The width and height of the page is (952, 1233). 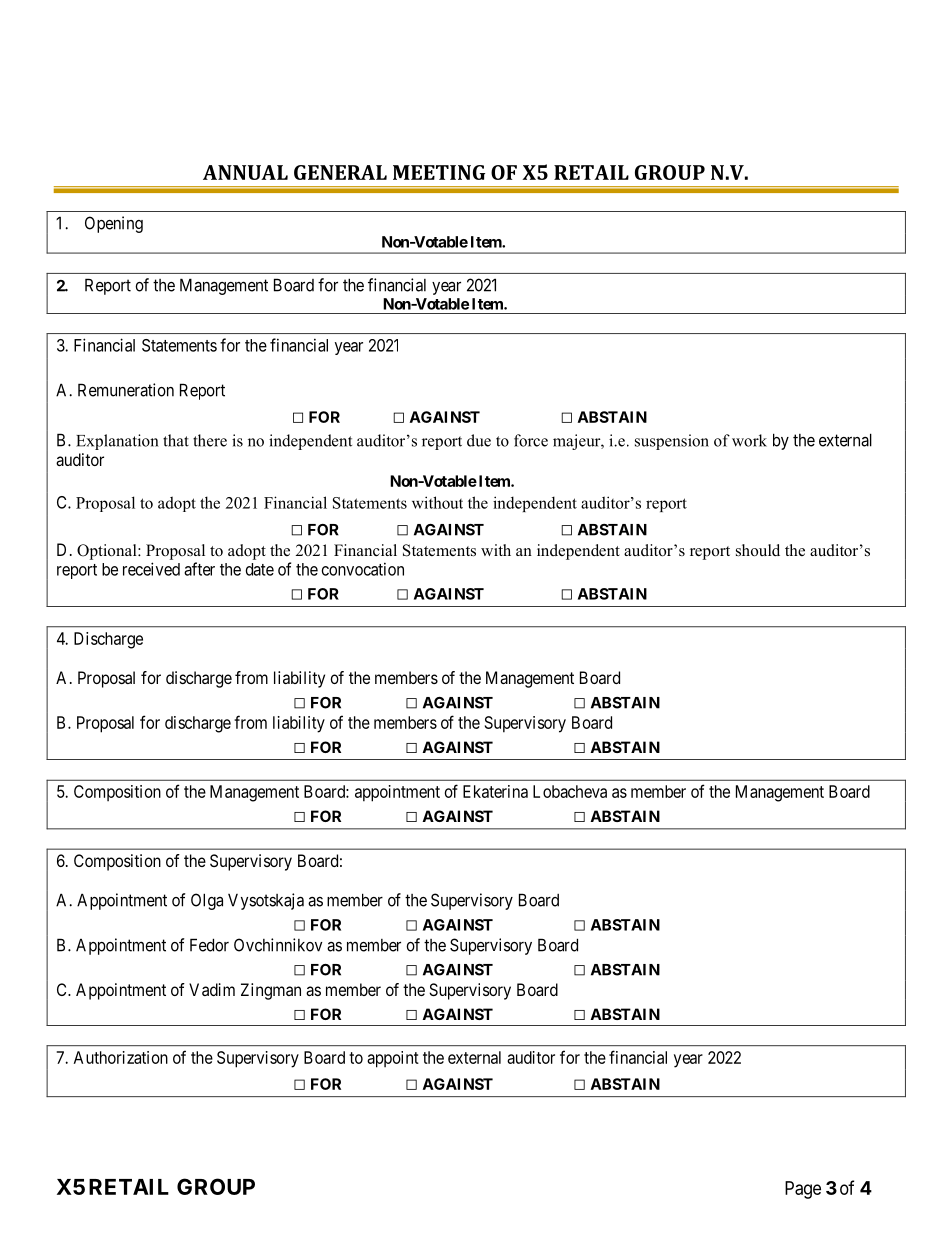 What do you see at coordinates (209, 945) in the page?
I see `Fedor` at bounding box center [209, 945].
